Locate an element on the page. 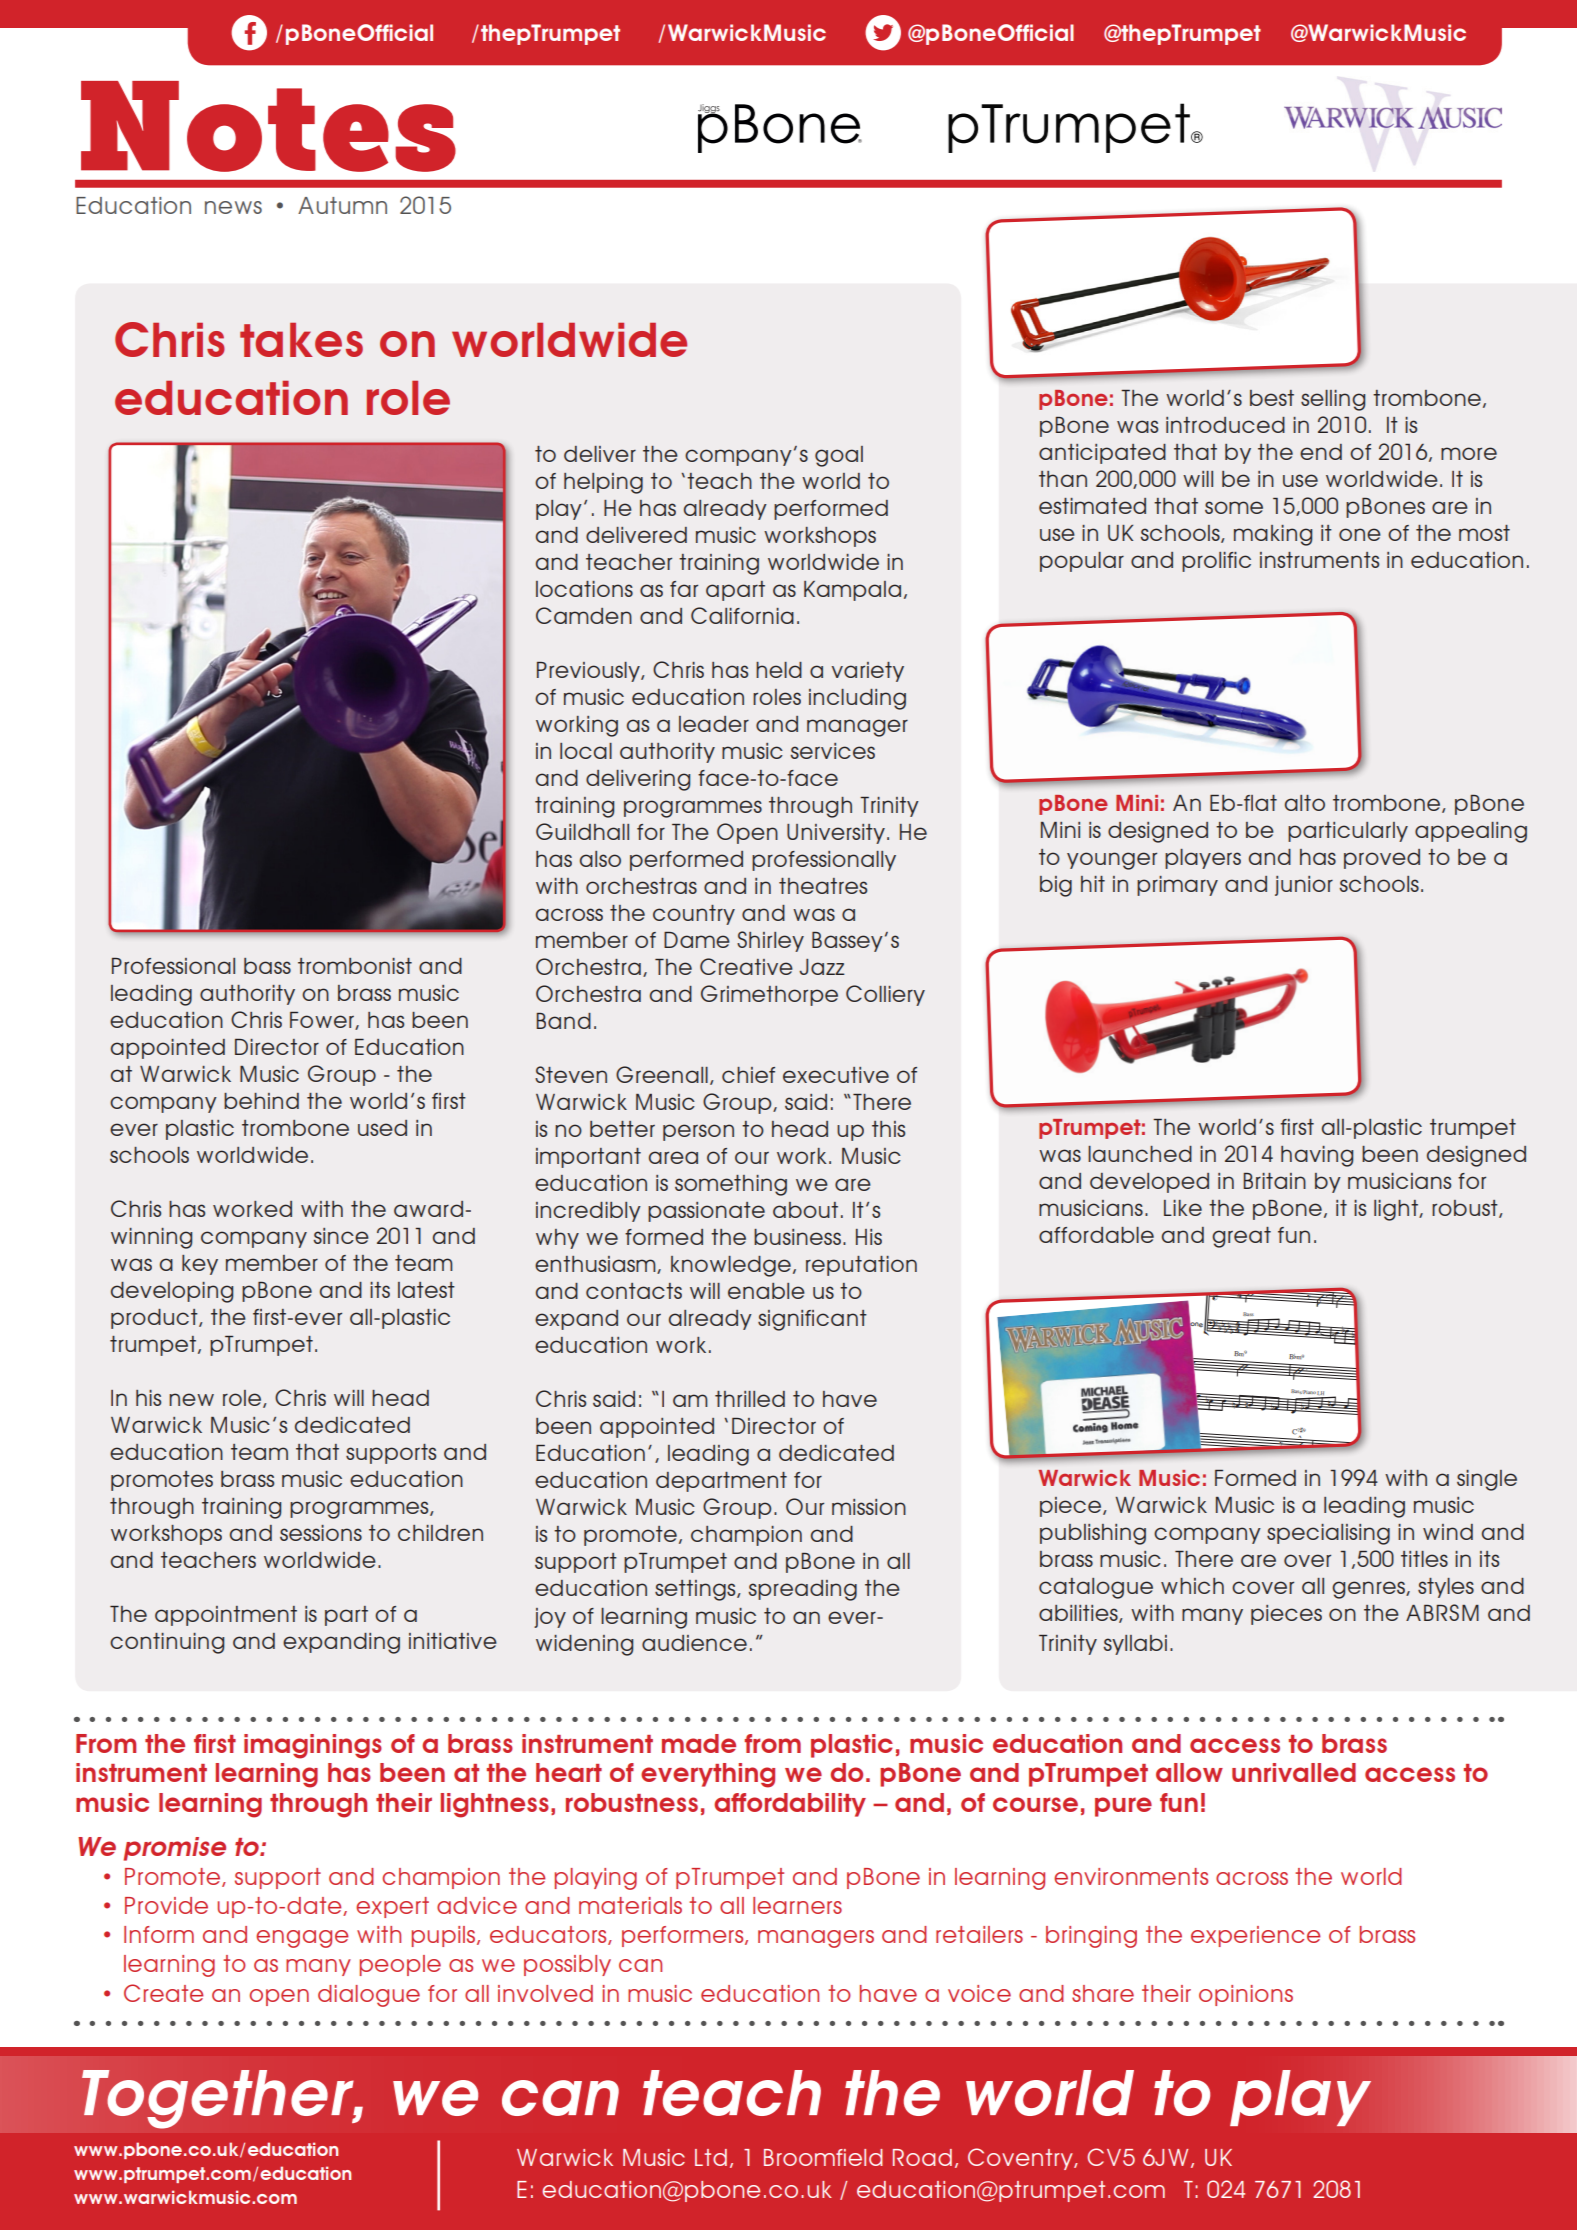 The width and height of the page is (1577, 2230). Kampala is located at coordinates (852, 591).
